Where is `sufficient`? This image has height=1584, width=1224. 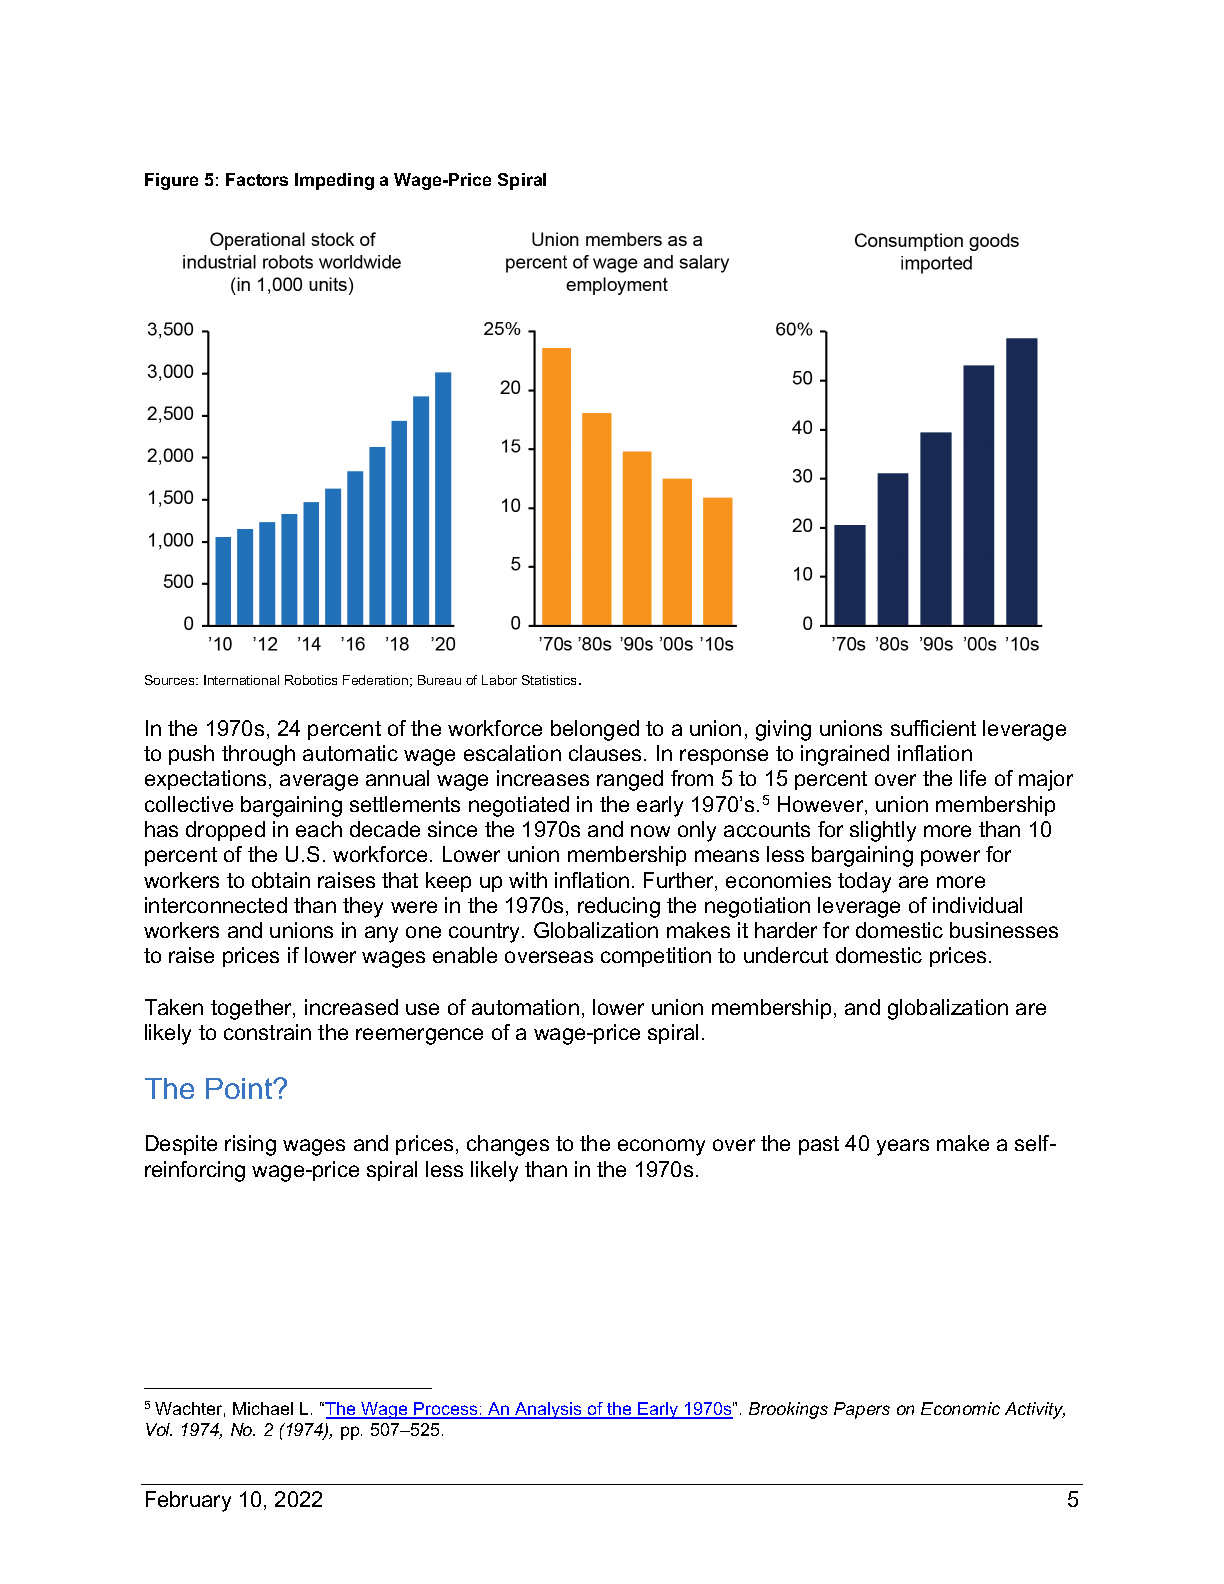 sufficient is located at coordinates (933, 728).
